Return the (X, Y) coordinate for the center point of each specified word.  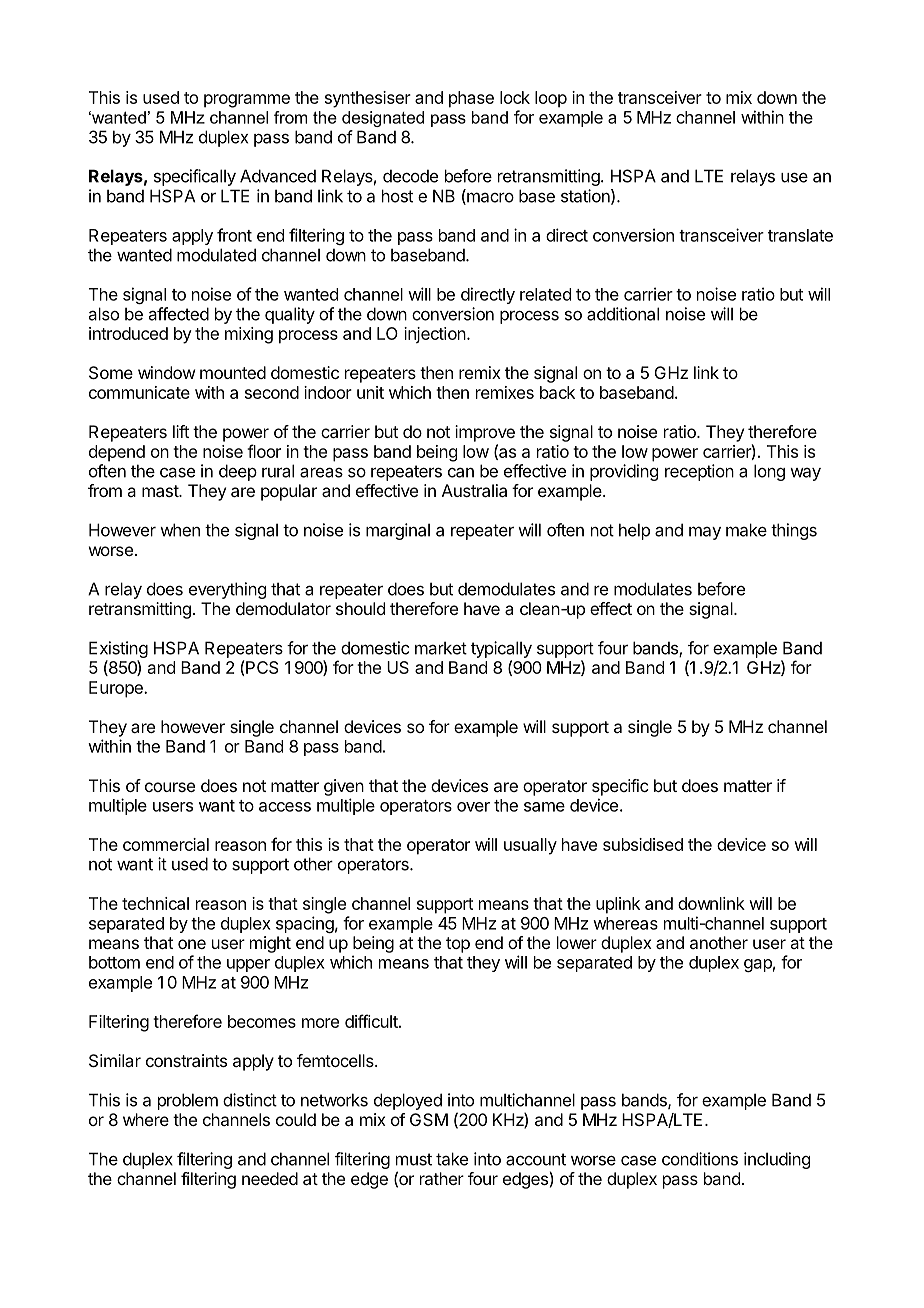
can (461, 472)
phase (471, 99)
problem (188, 1101)
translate (800, 235)
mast (161, 491)
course (170, 787)
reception (699, 472)
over (473, 807)
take (452, 1159)
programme (247, 101)
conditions (700, 1159)
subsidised (643, 844)
